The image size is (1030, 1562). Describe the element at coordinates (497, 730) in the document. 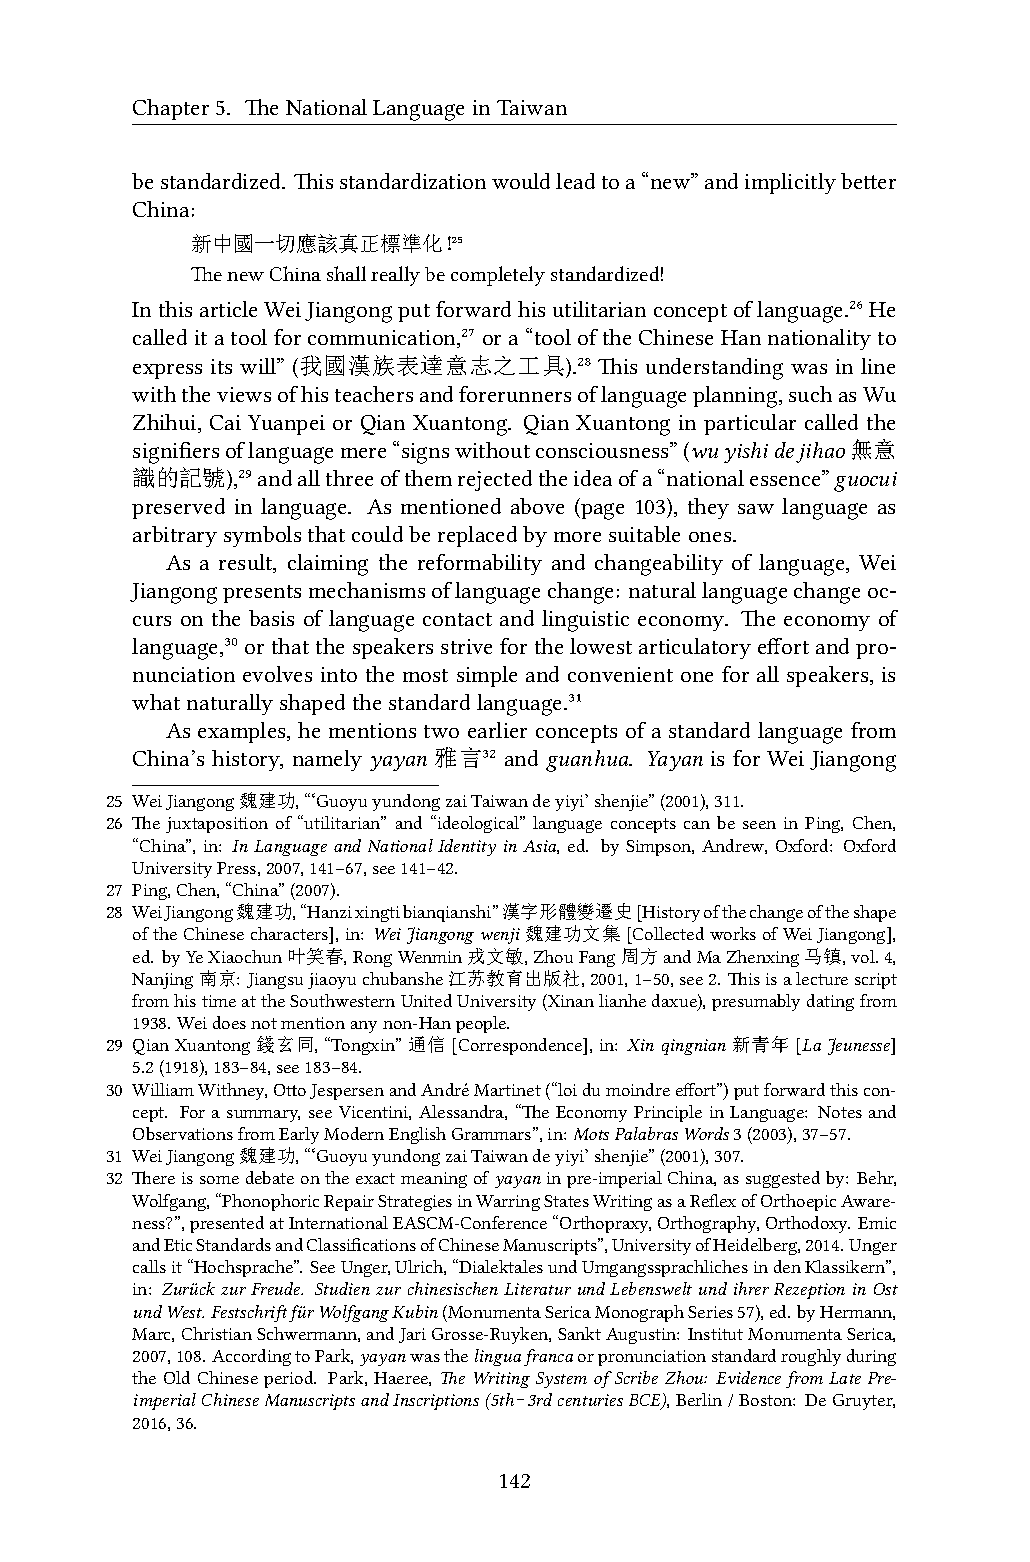

I see `earlier` at that location.
